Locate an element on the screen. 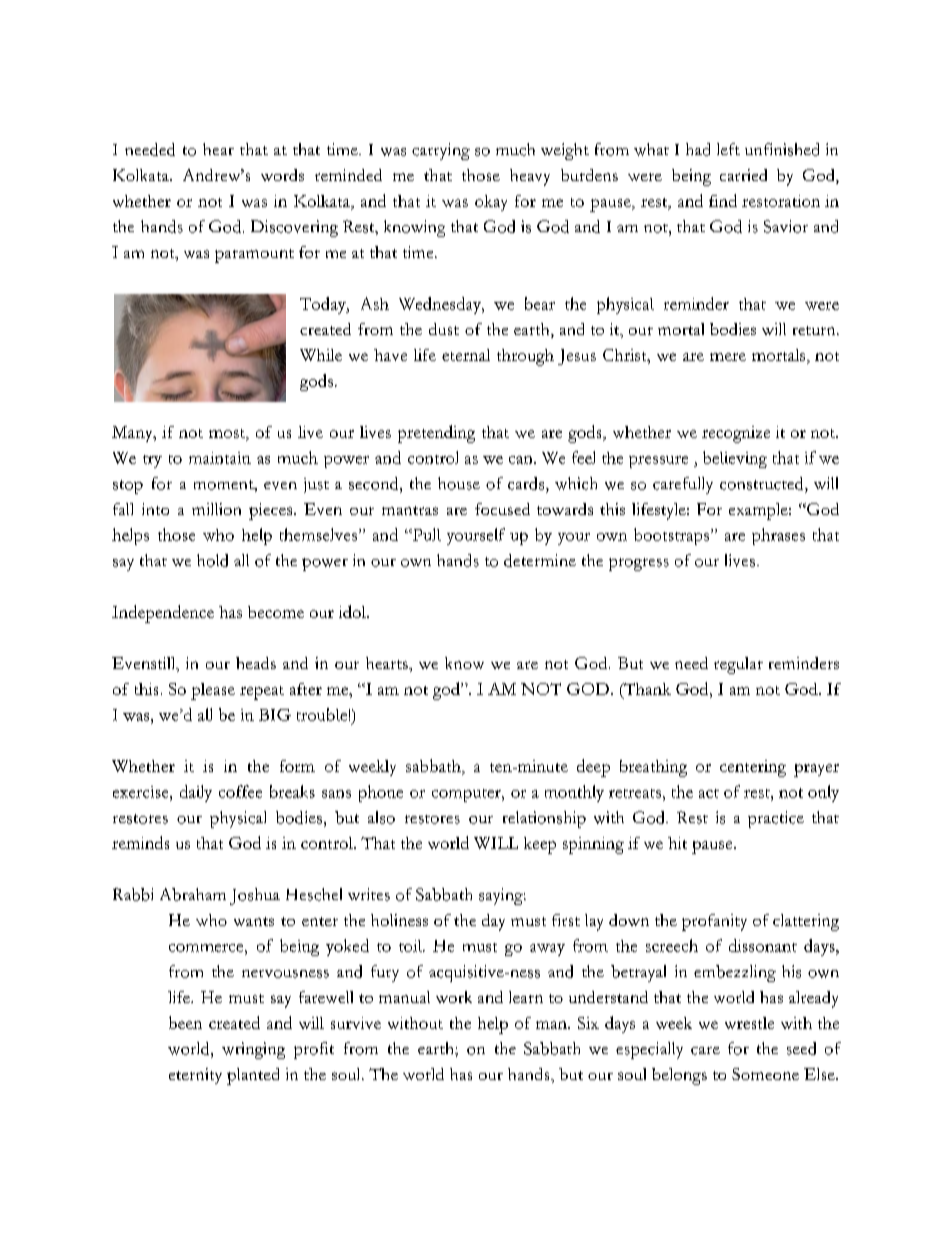  words is located at coordinates (282, 175).
